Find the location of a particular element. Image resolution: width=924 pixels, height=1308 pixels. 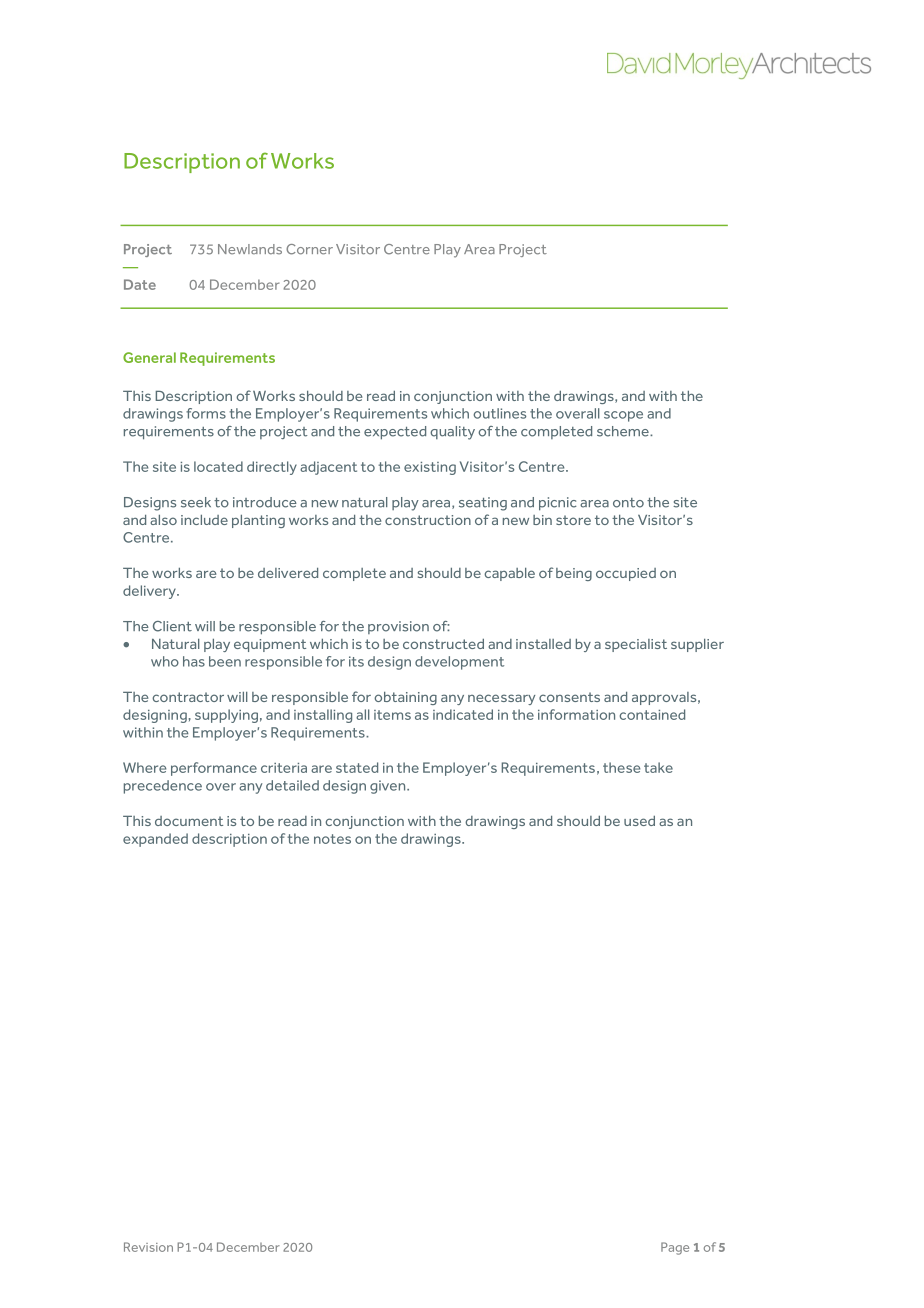

take is located at coordinates (658, 767).
